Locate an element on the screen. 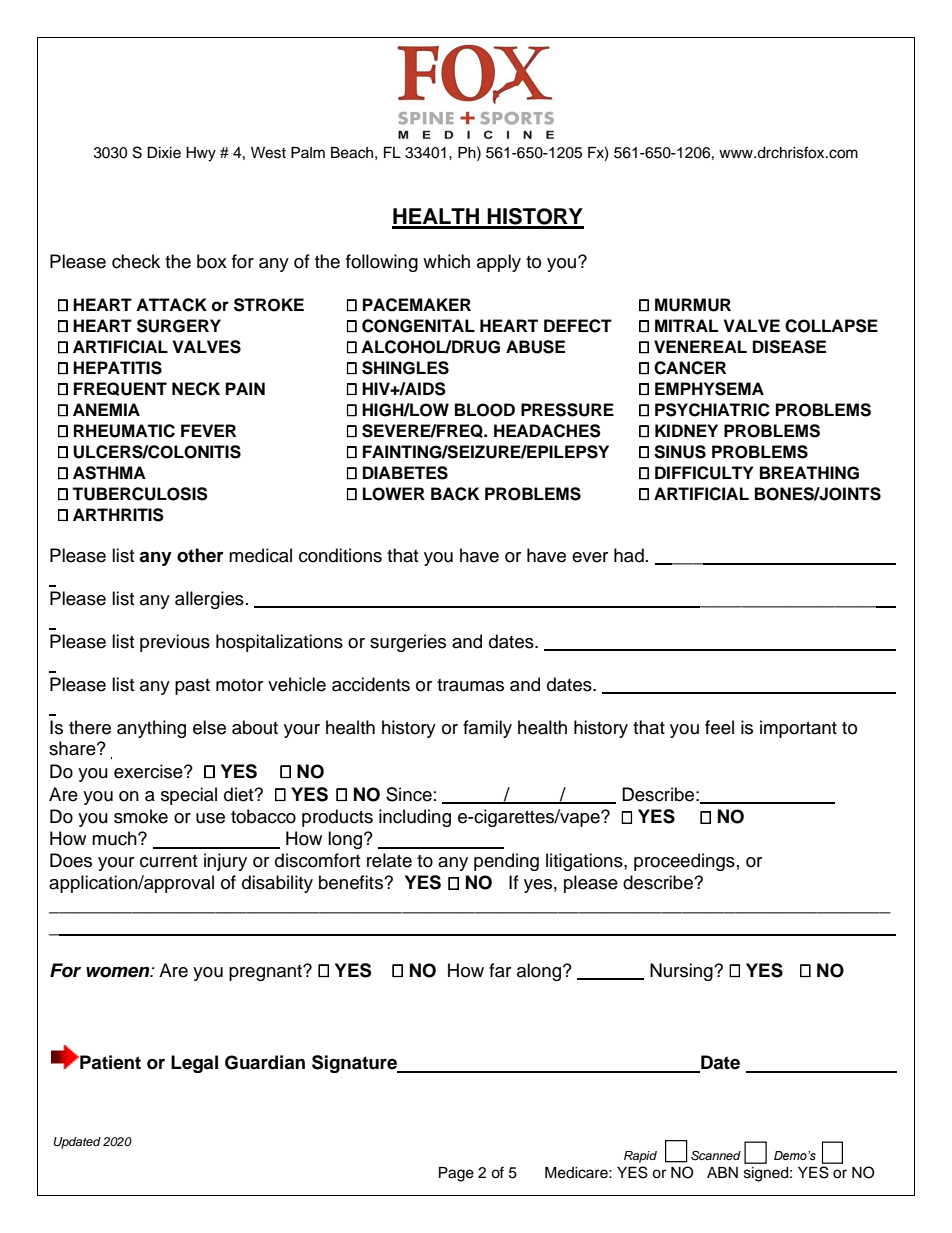  feel is located at coordinates (719, 727).
